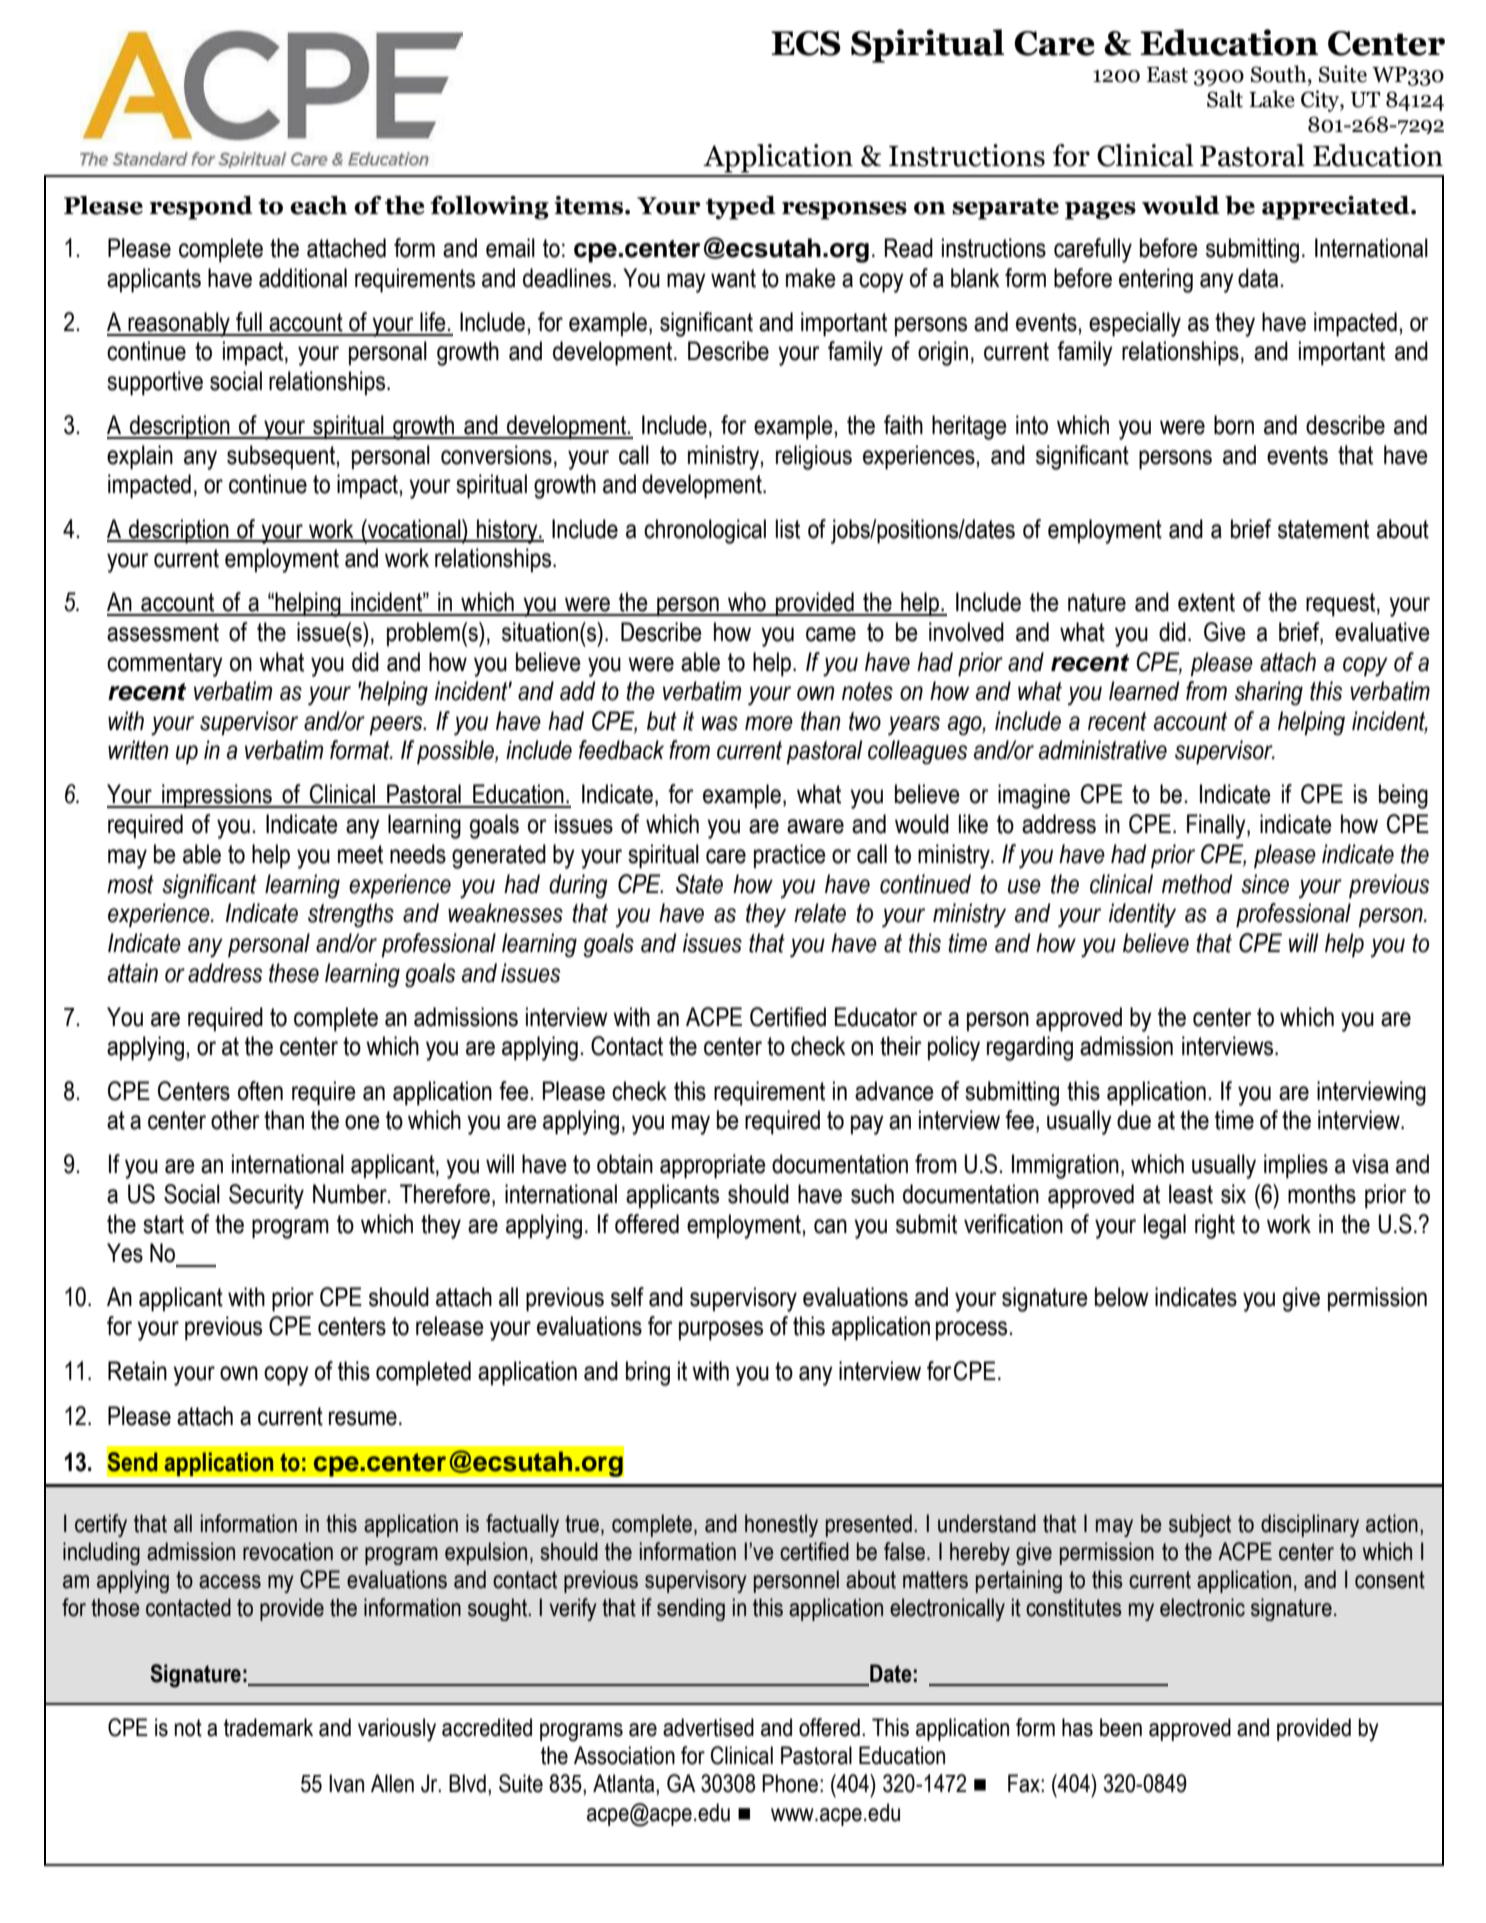  What do you see at coordinates (266, 1196) in the image?
I see `Security` at bounding box center [266, 1196].
